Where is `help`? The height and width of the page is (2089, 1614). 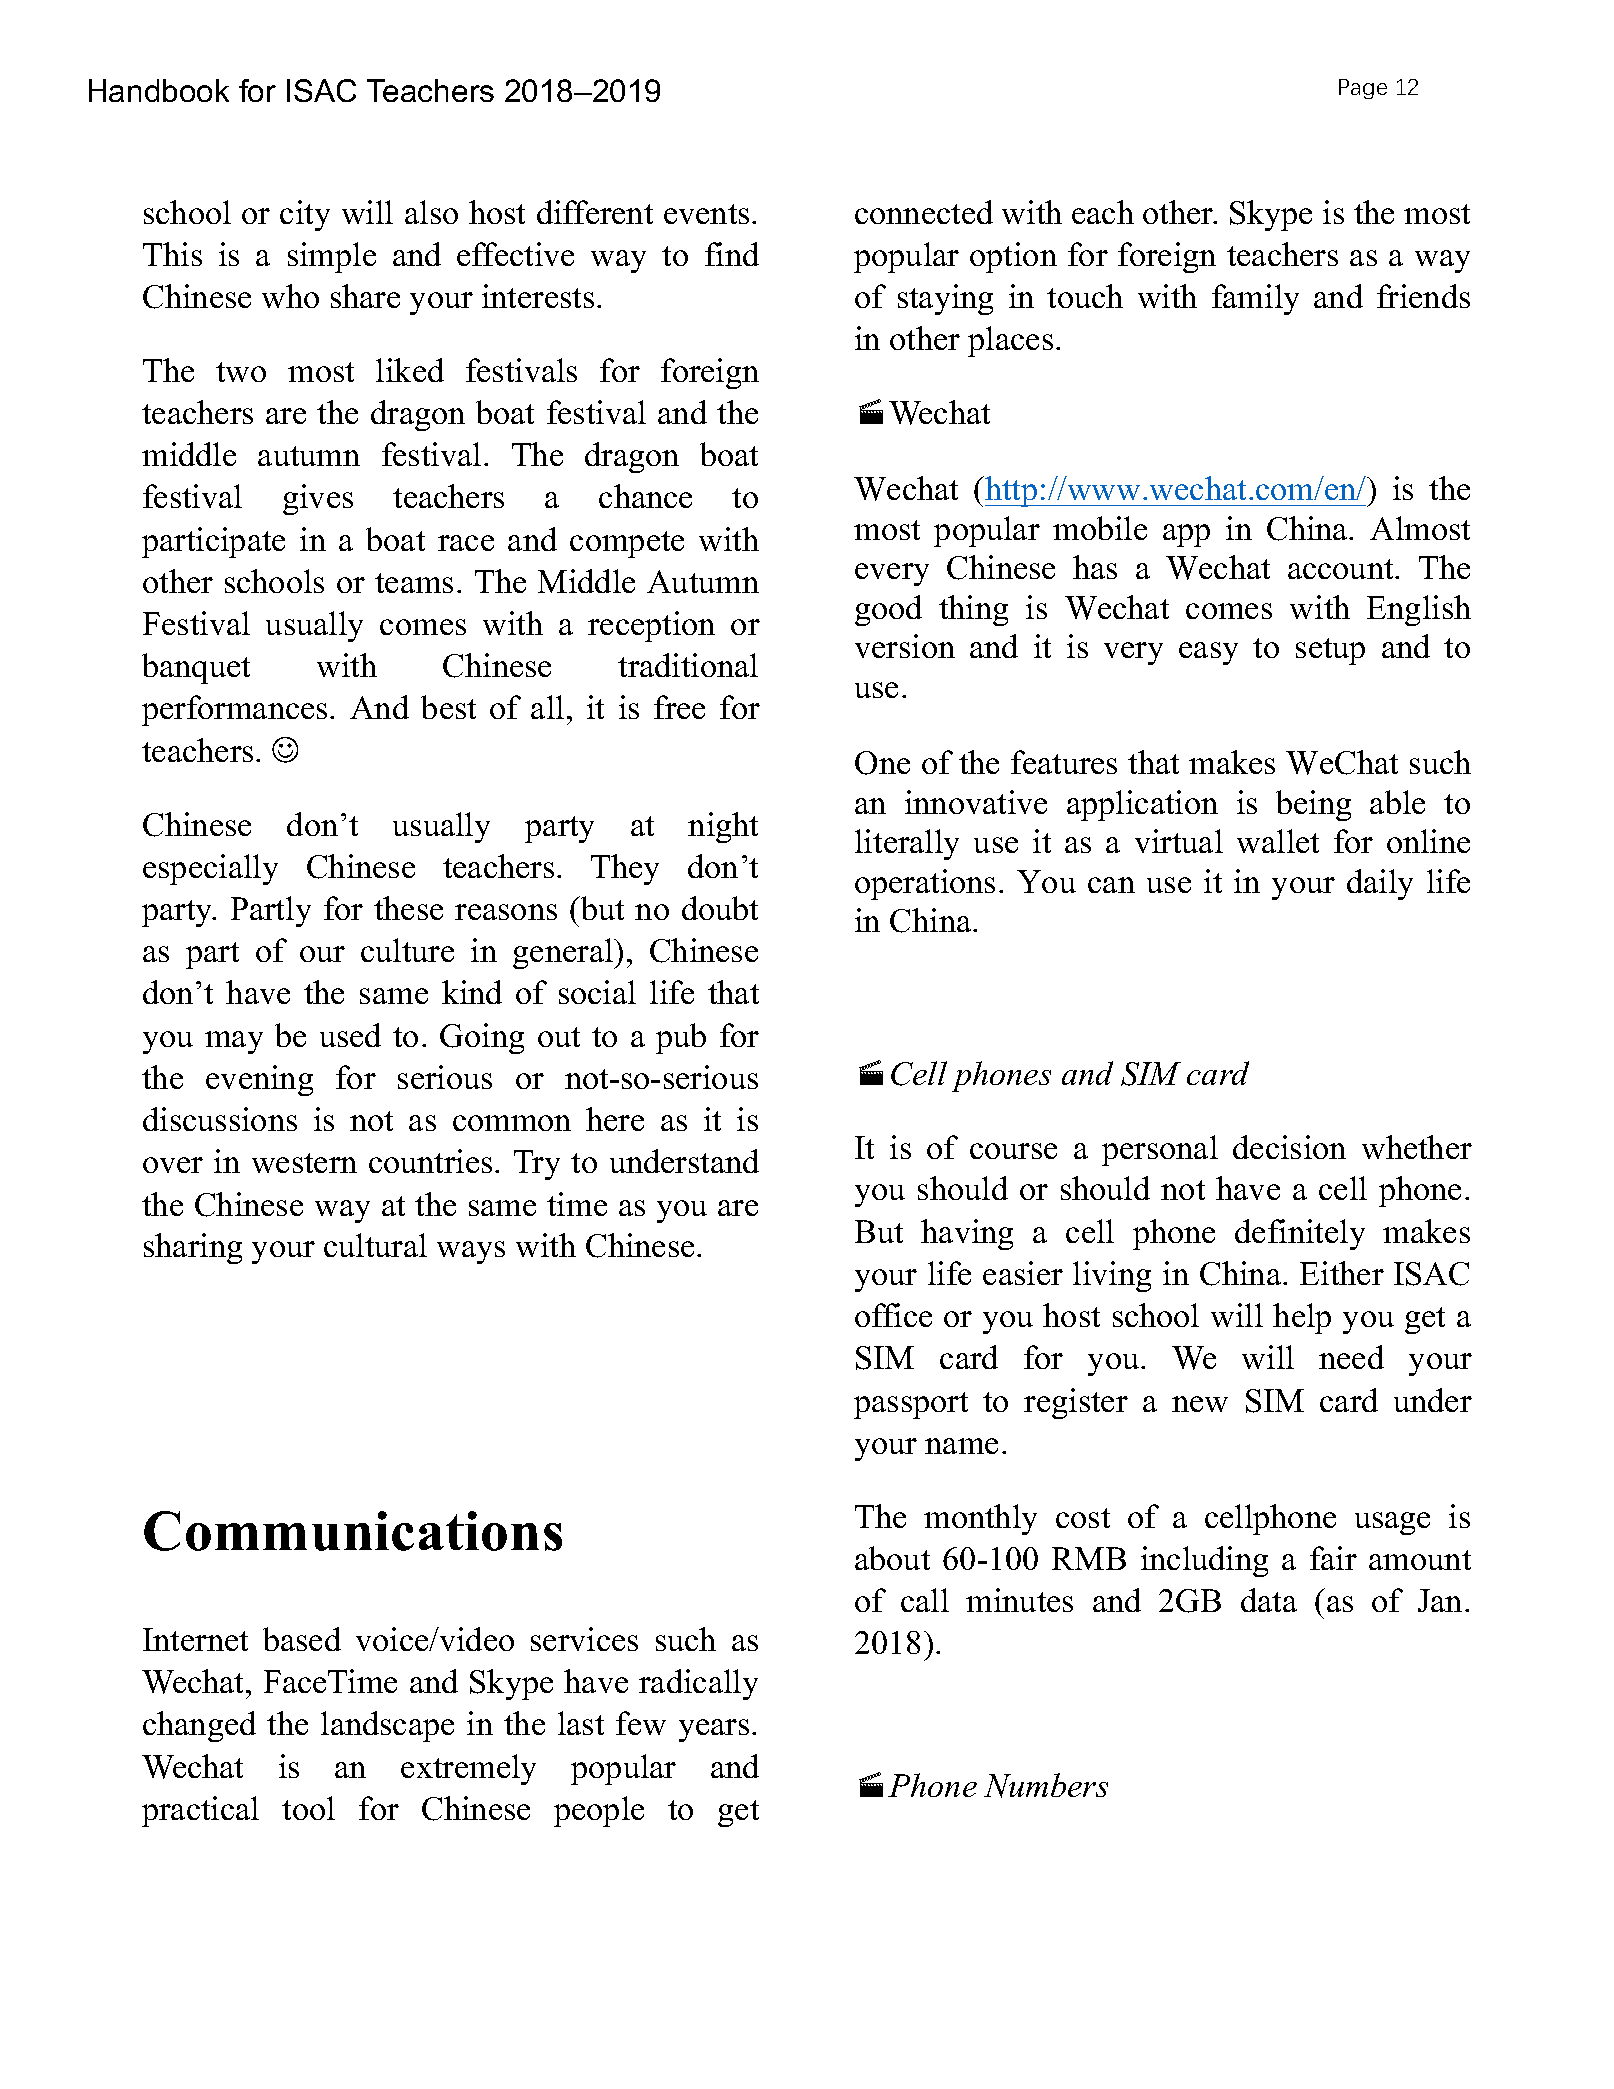
help is located at coordinates (1302, 1318).
